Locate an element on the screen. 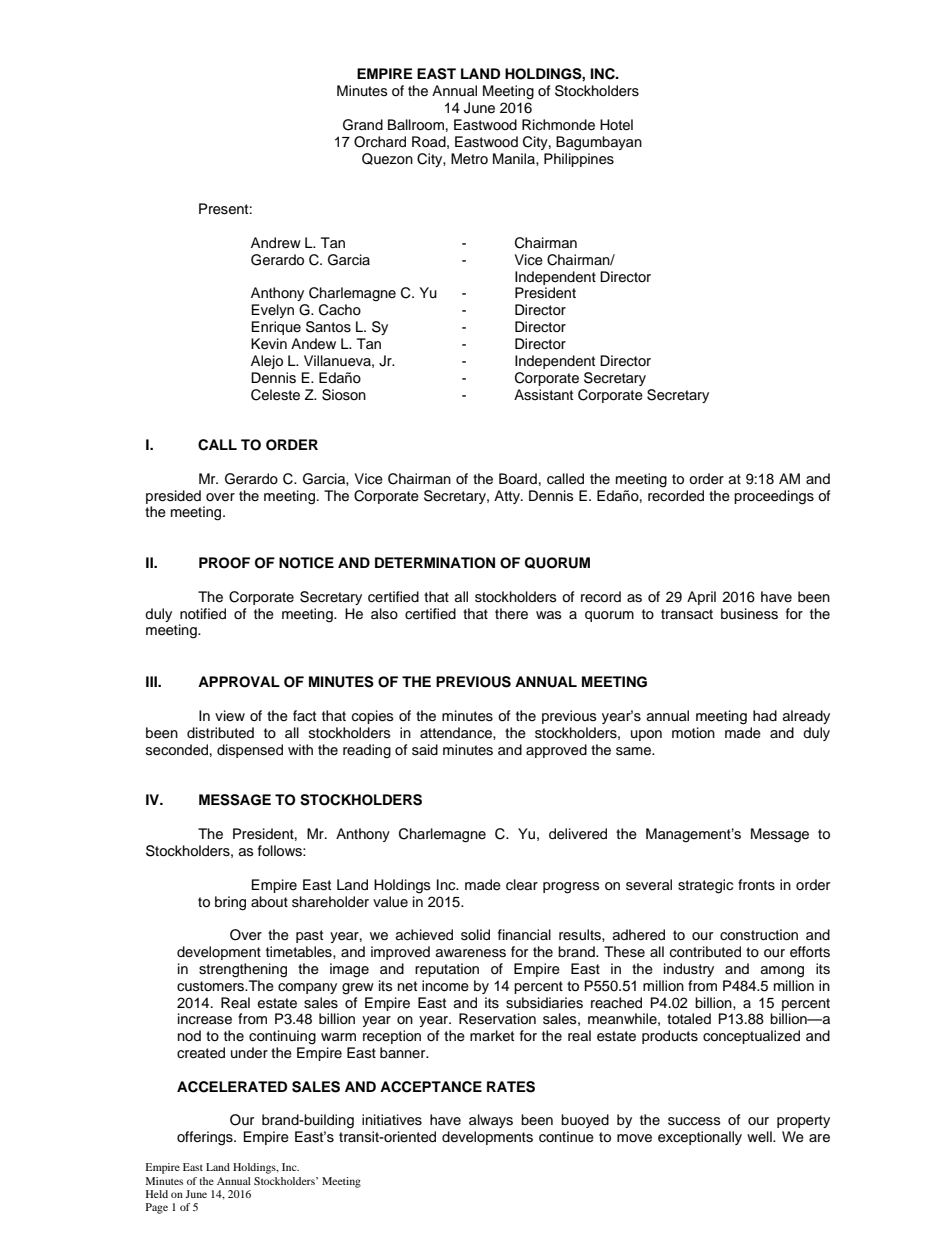 The height and width of the screenshot is (1233, 952). exceptionally is located at coordinates (700, 1138).
